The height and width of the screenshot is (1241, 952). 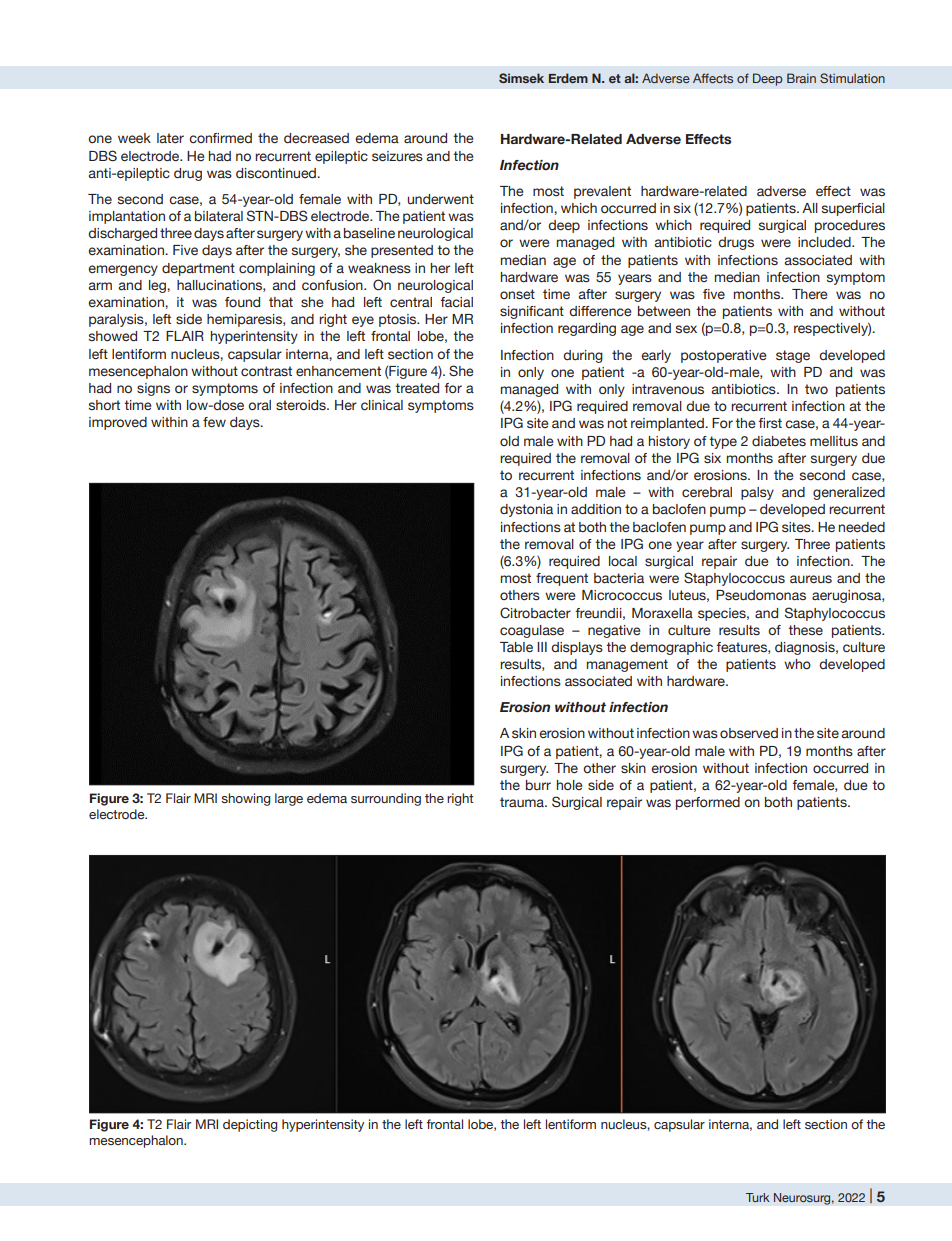 I want to click on these, so click(x=805, y=630).
